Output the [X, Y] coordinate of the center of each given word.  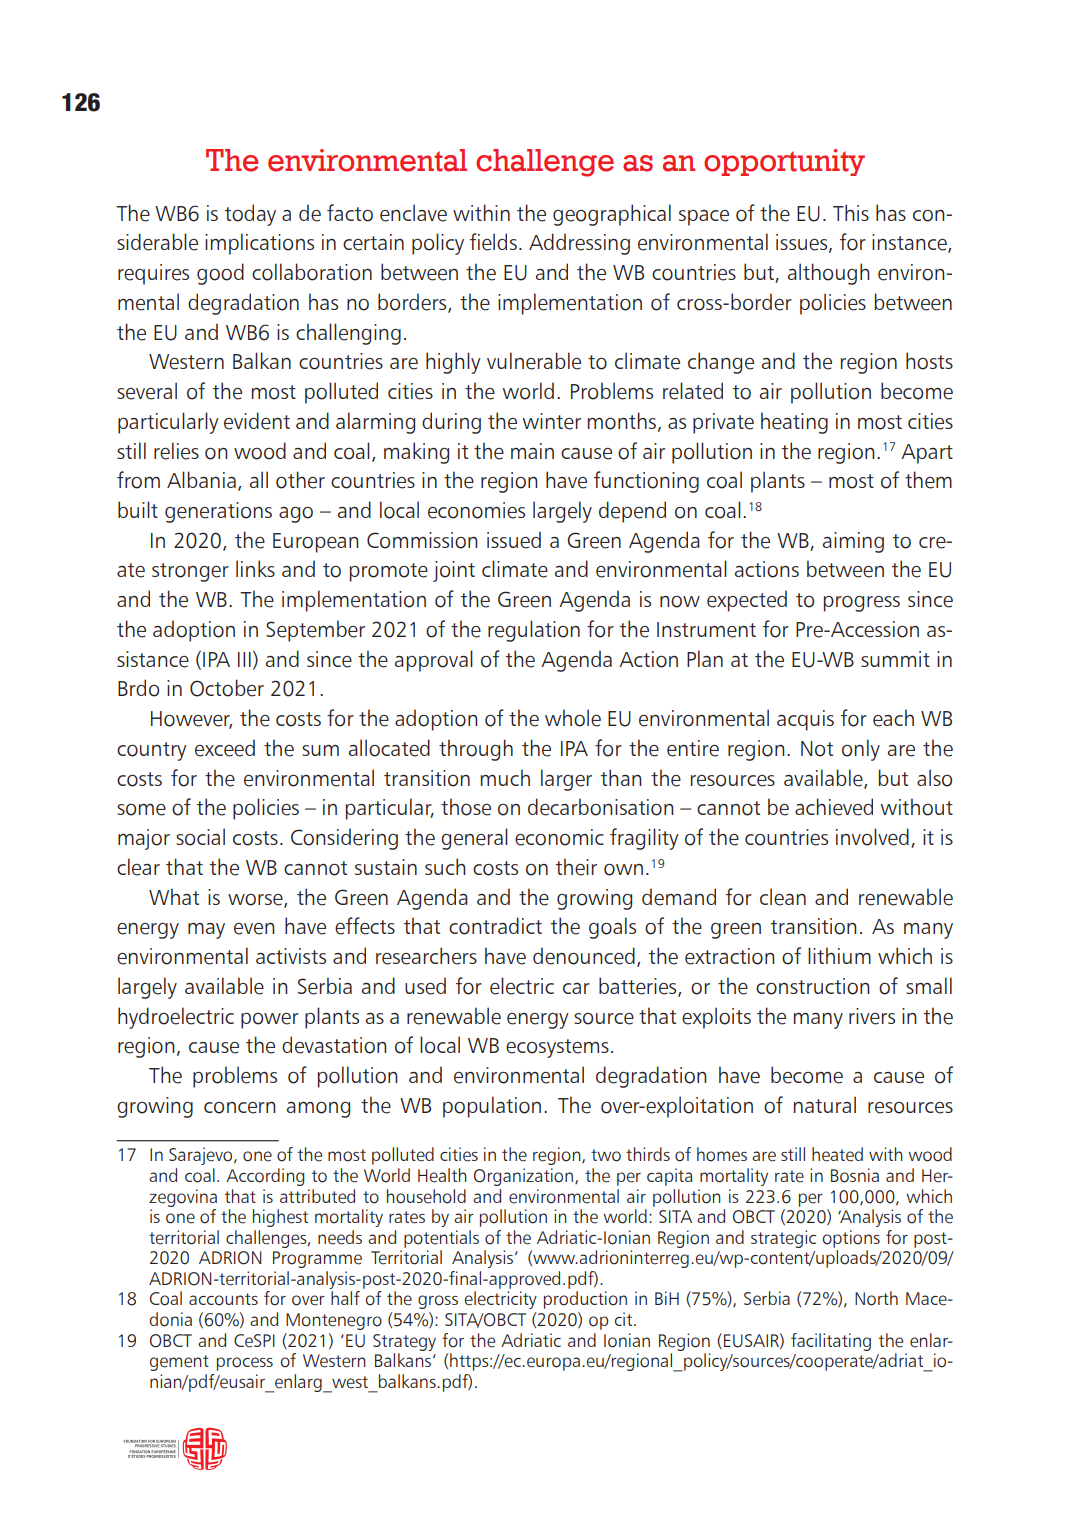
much [505, 777]
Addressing [579, 244]
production [585, 1300]
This [851, 212]
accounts [223, 1299]
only [861, 750]
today [250, 215]
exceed [225, 748]
